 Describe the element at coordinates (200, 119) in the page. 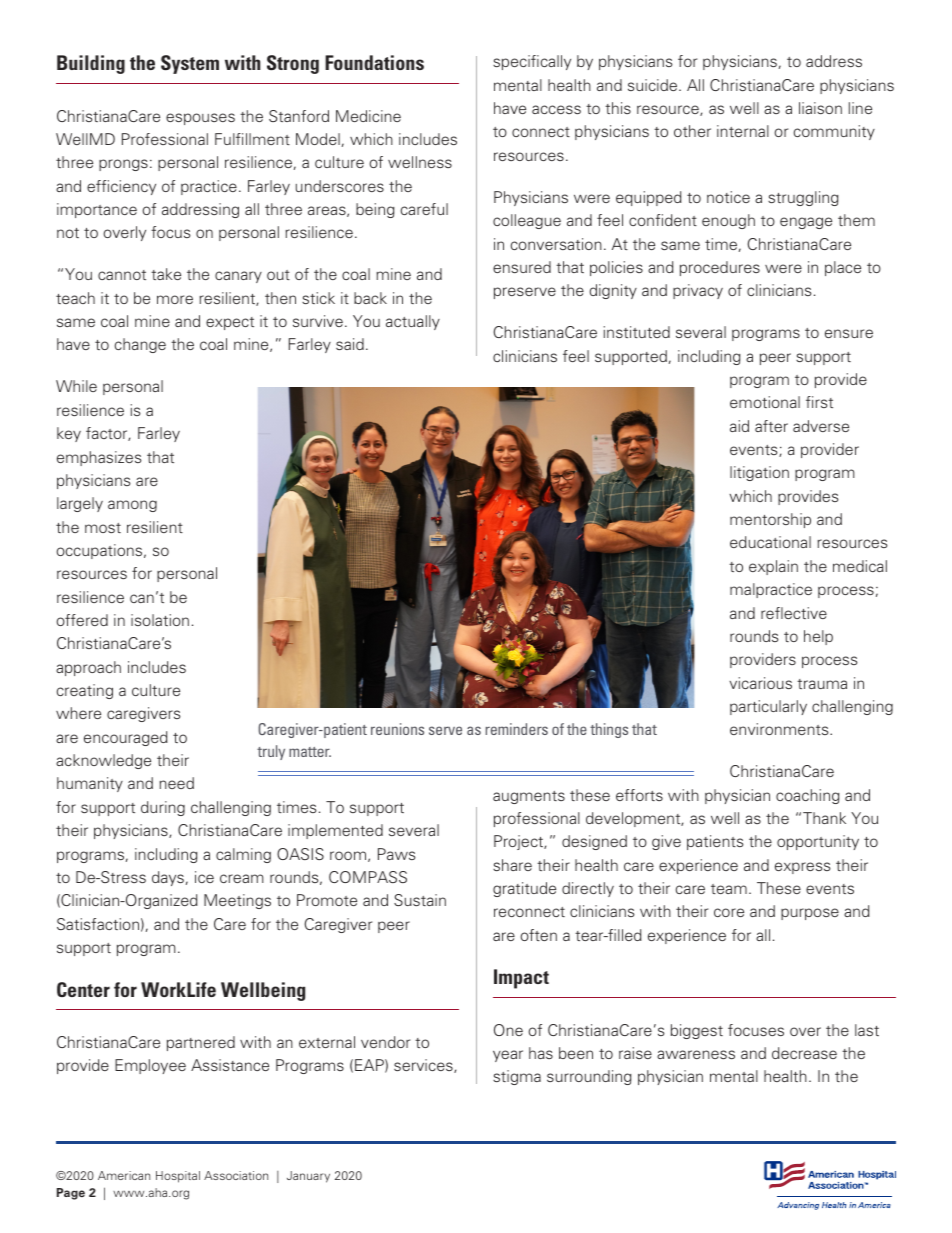

I see `espouses` at that location.
